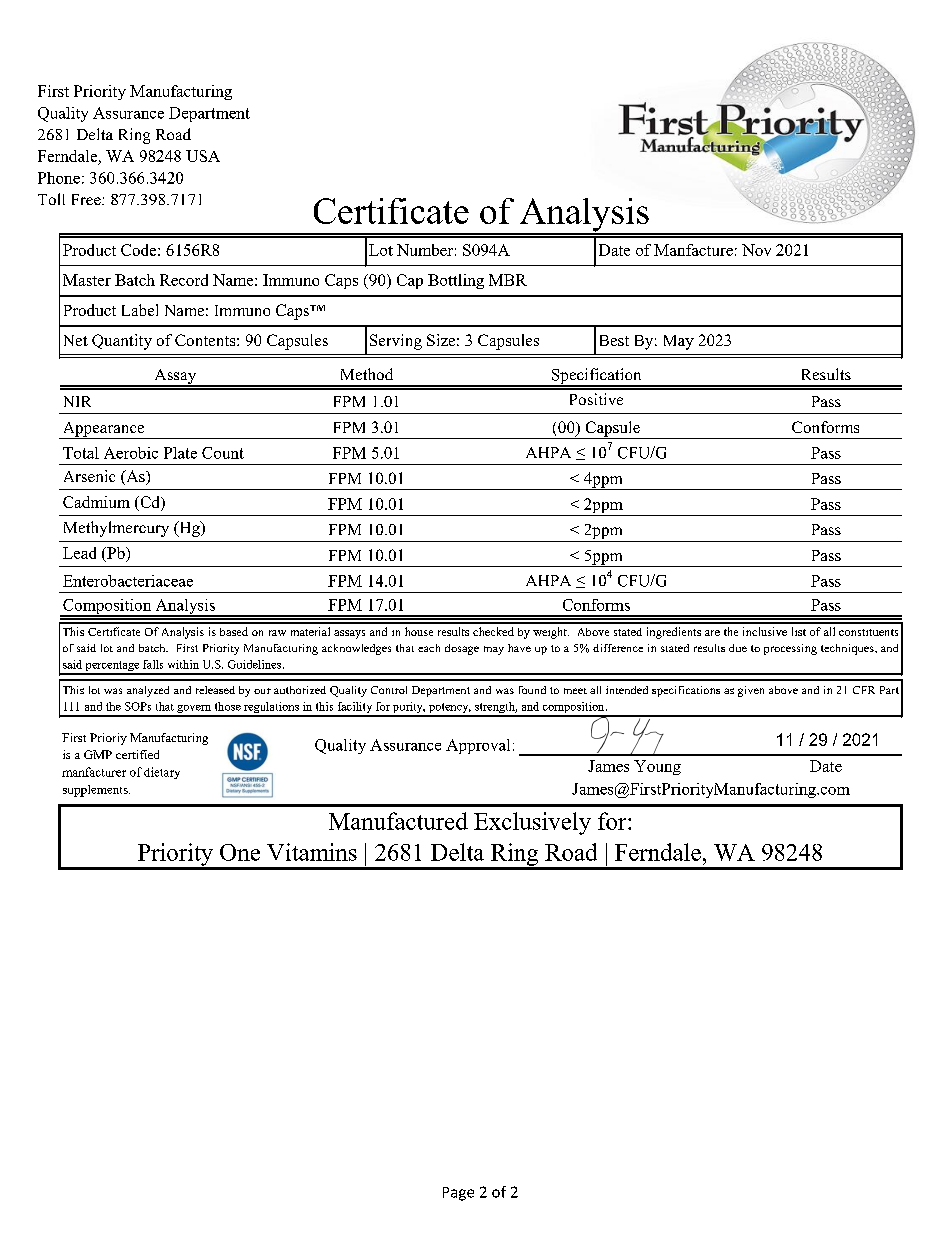 The width and height of the document is (952, 1233). I want to click on Nov, so click(756, 250).
